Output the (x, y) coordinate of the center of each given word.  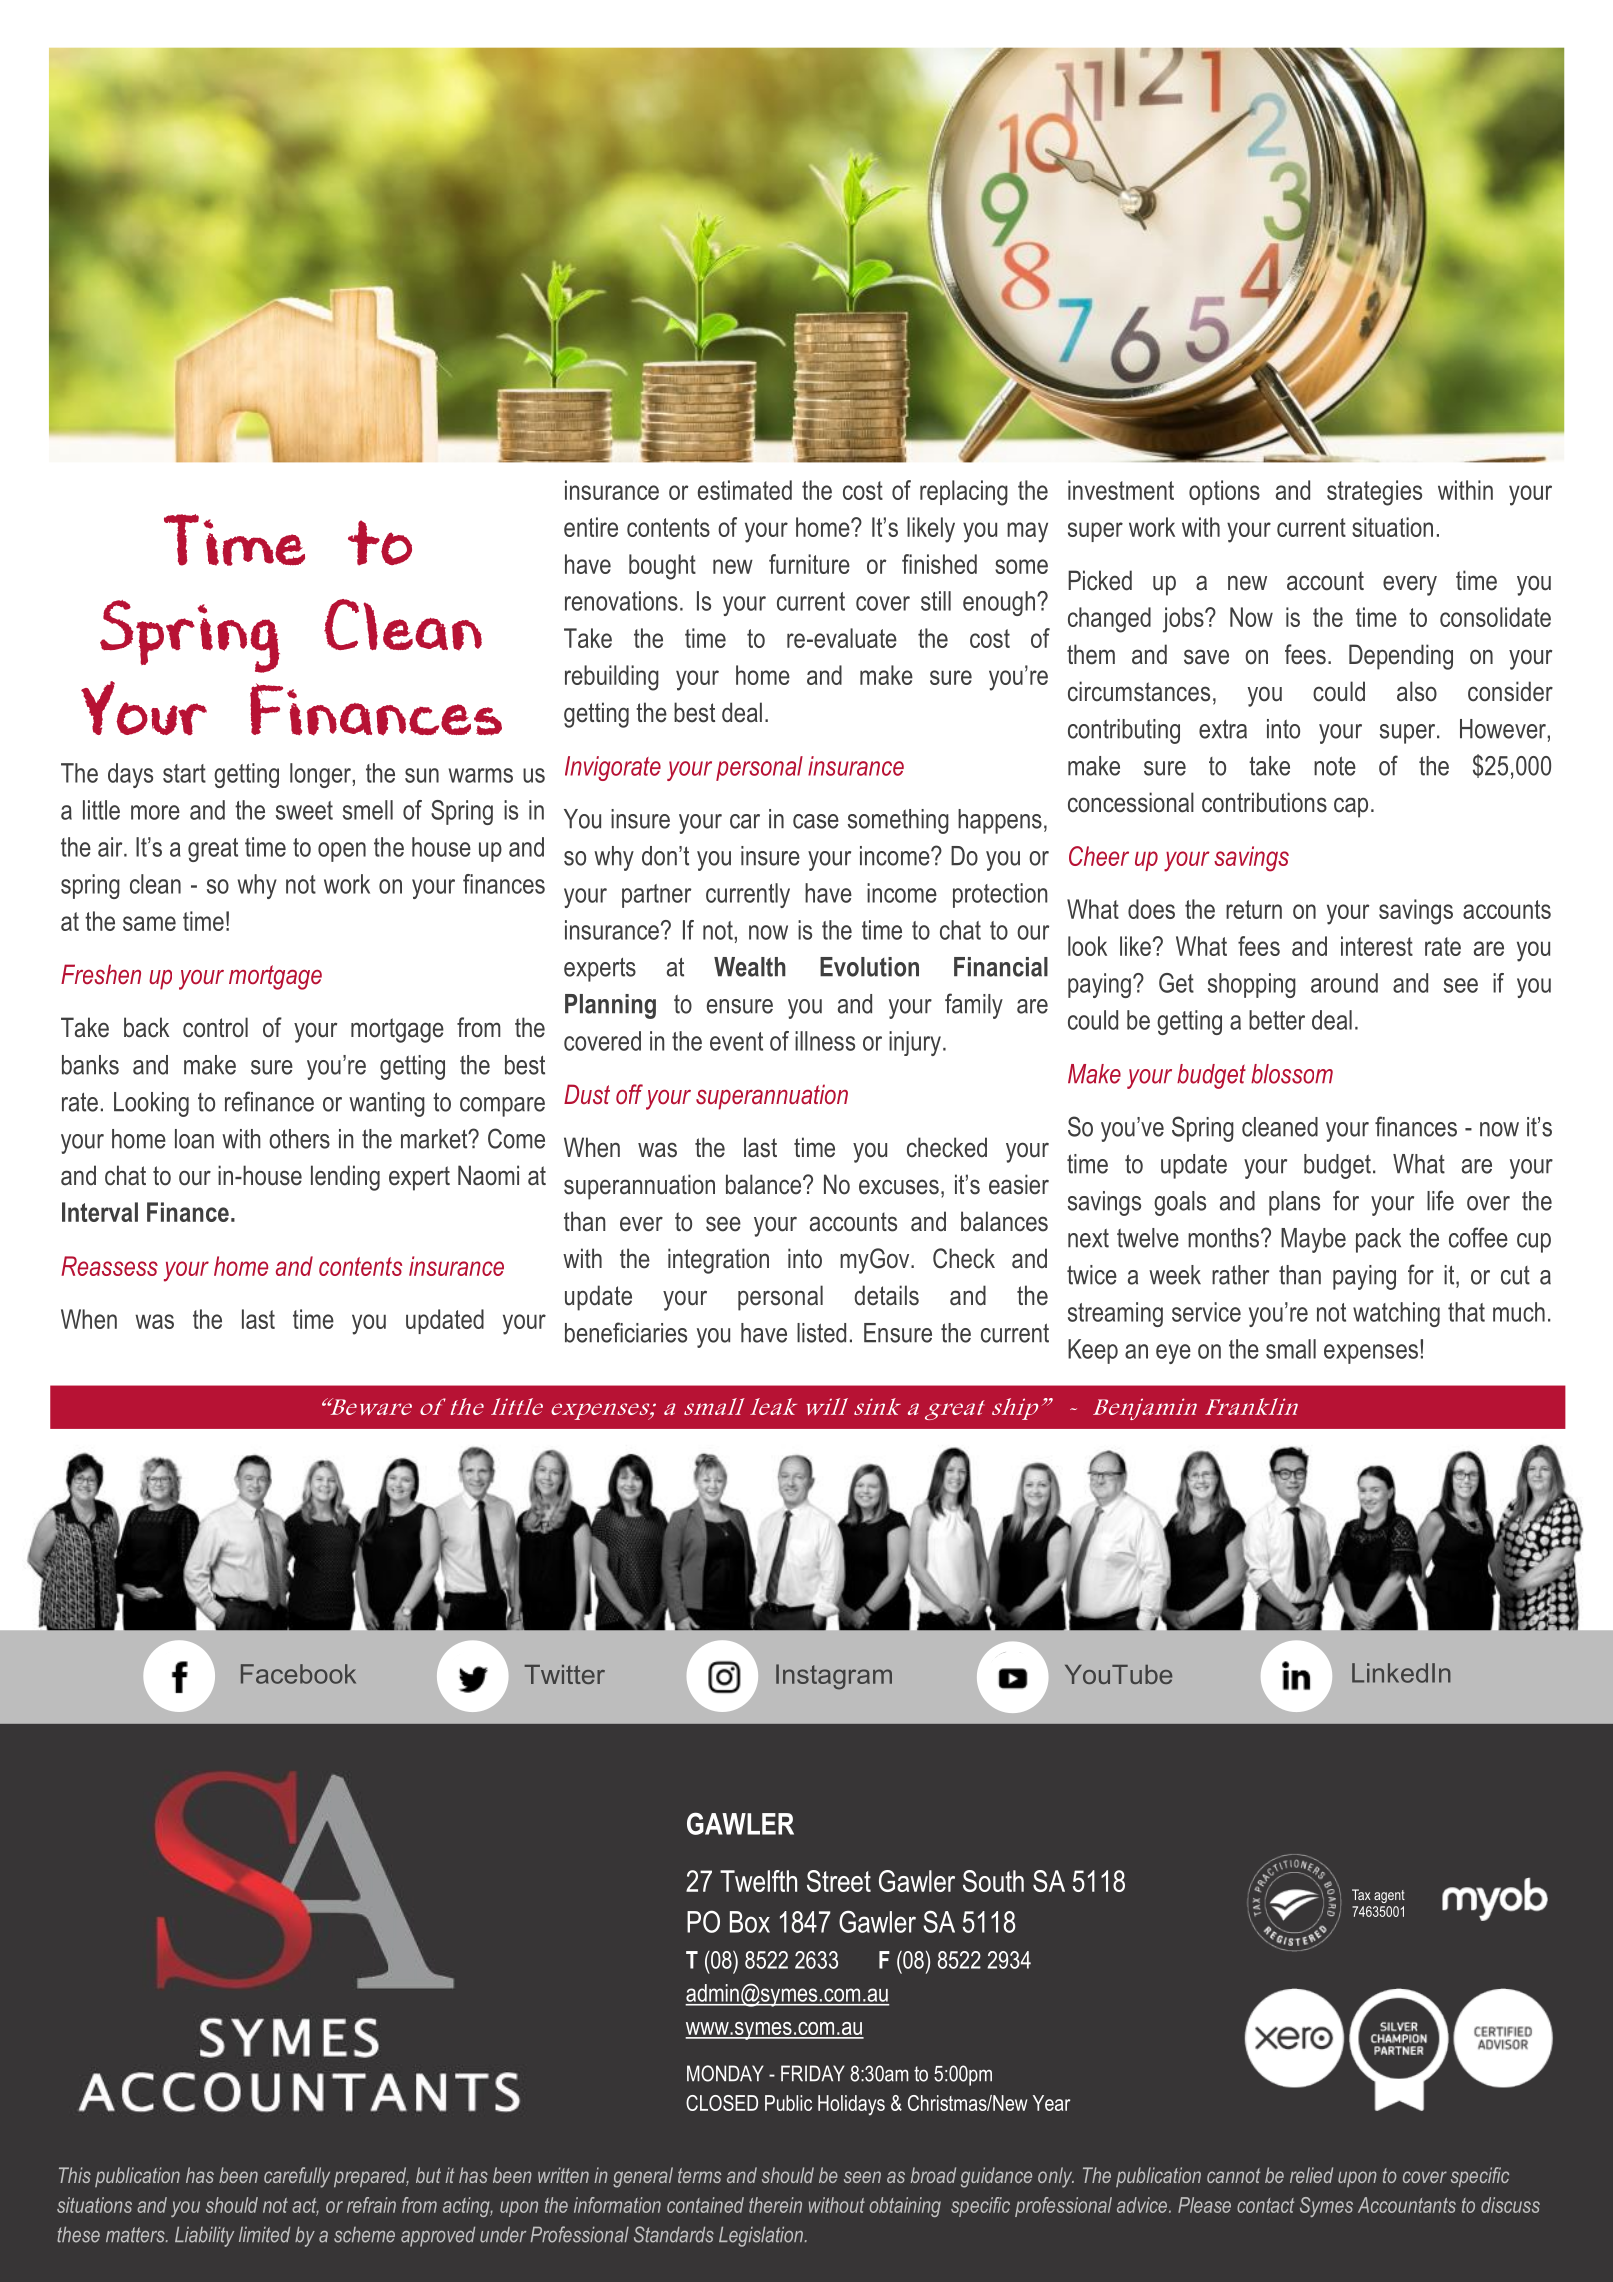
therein (775, 2205)
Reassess (109, 1266)
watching (1396, 1314)
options (1224, 492)
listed (821, 1333)
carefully (297, 2177)
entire (591, 527)
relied (1311, 2175)
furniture (809, 564)
